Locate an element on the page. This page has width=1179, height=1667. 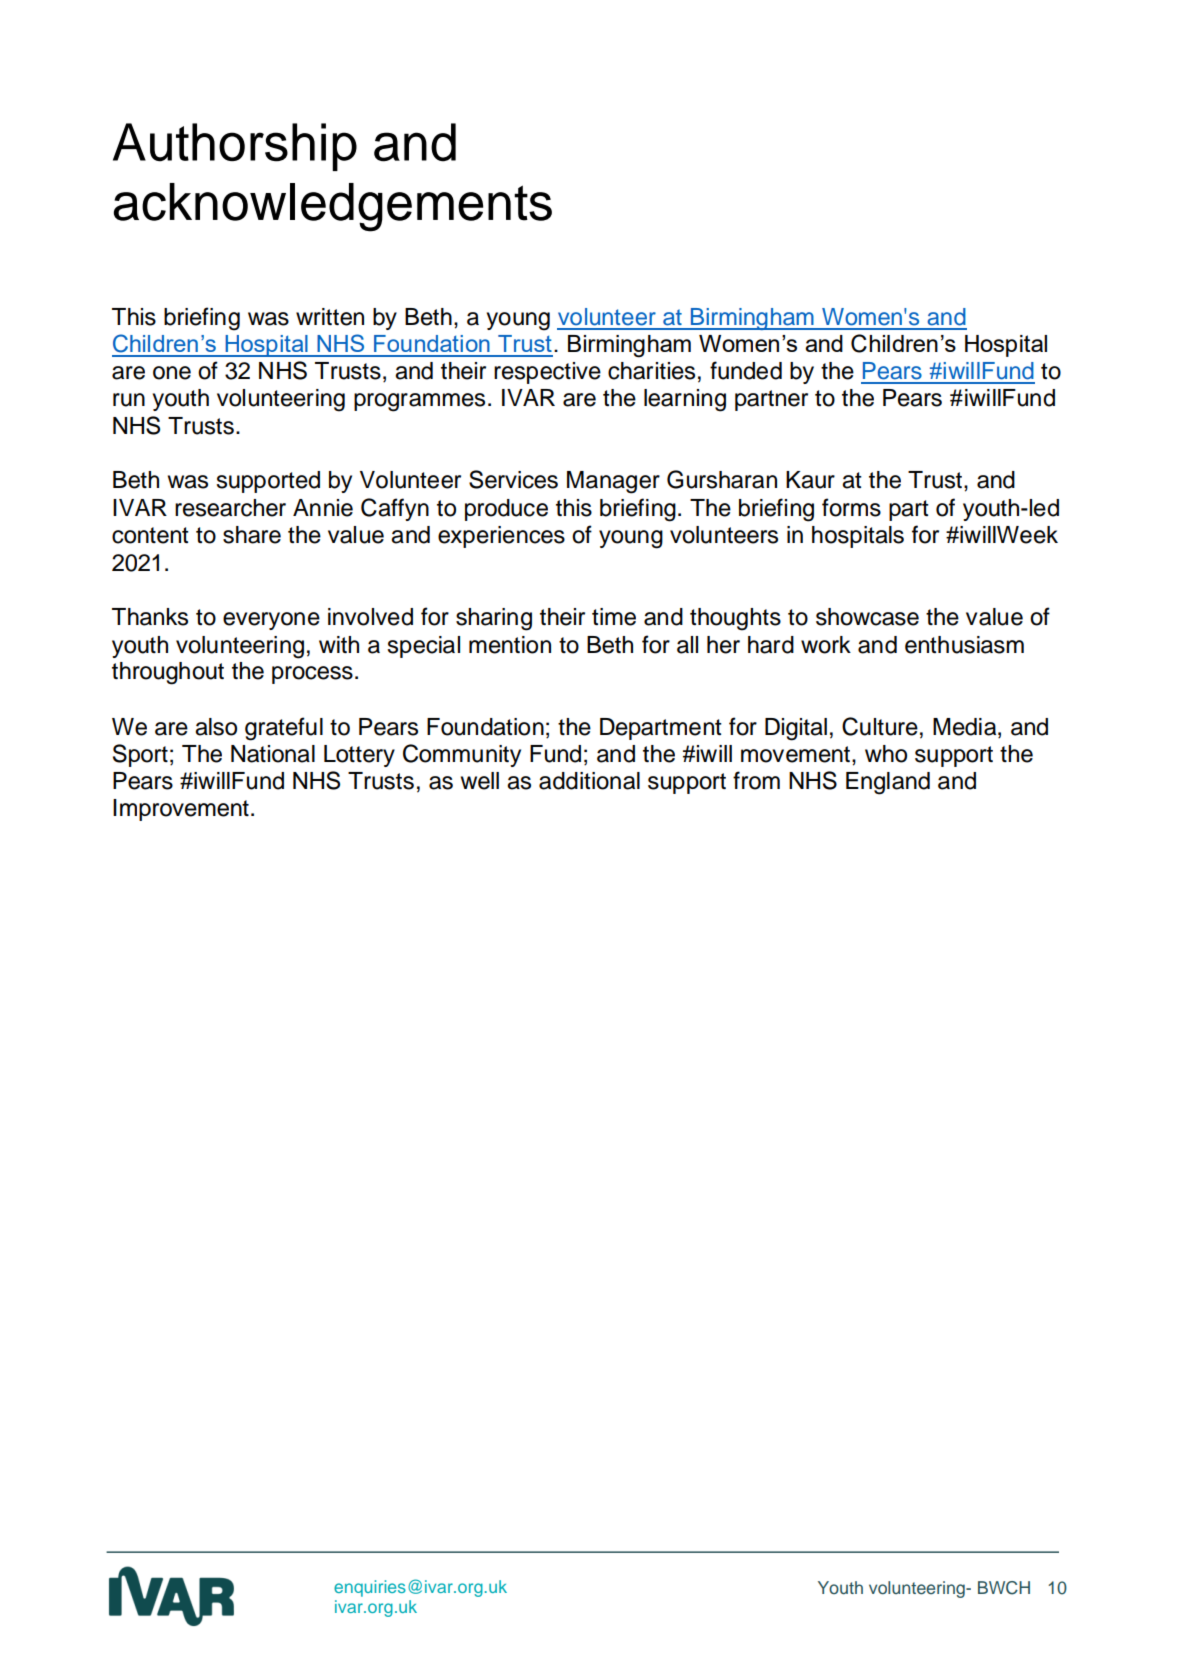
acknowledgements is located at coordinates (333, 207).
